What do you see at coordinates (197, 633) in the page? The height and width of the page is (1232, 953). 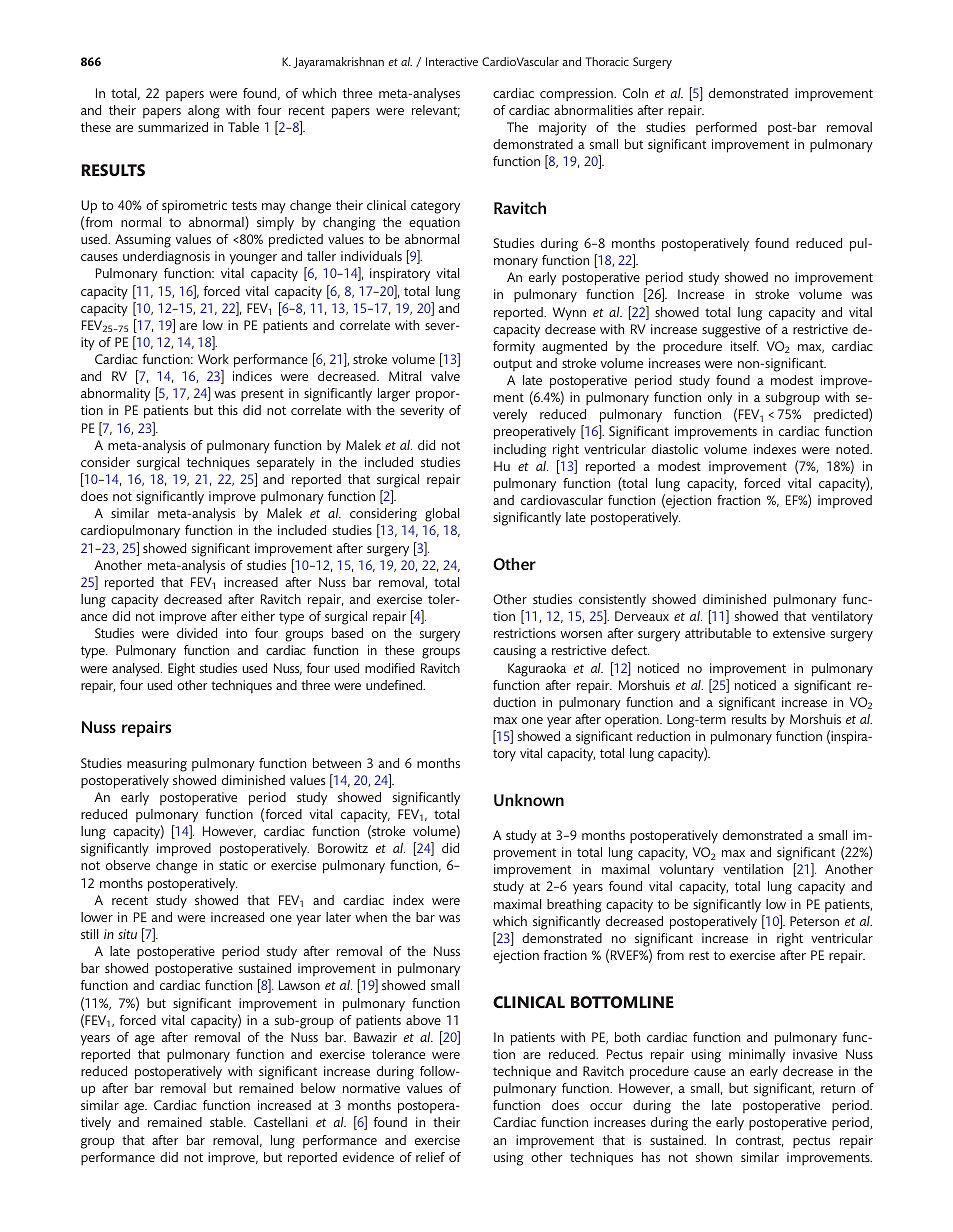 I see `divided` at bounding box center [197, 633].
